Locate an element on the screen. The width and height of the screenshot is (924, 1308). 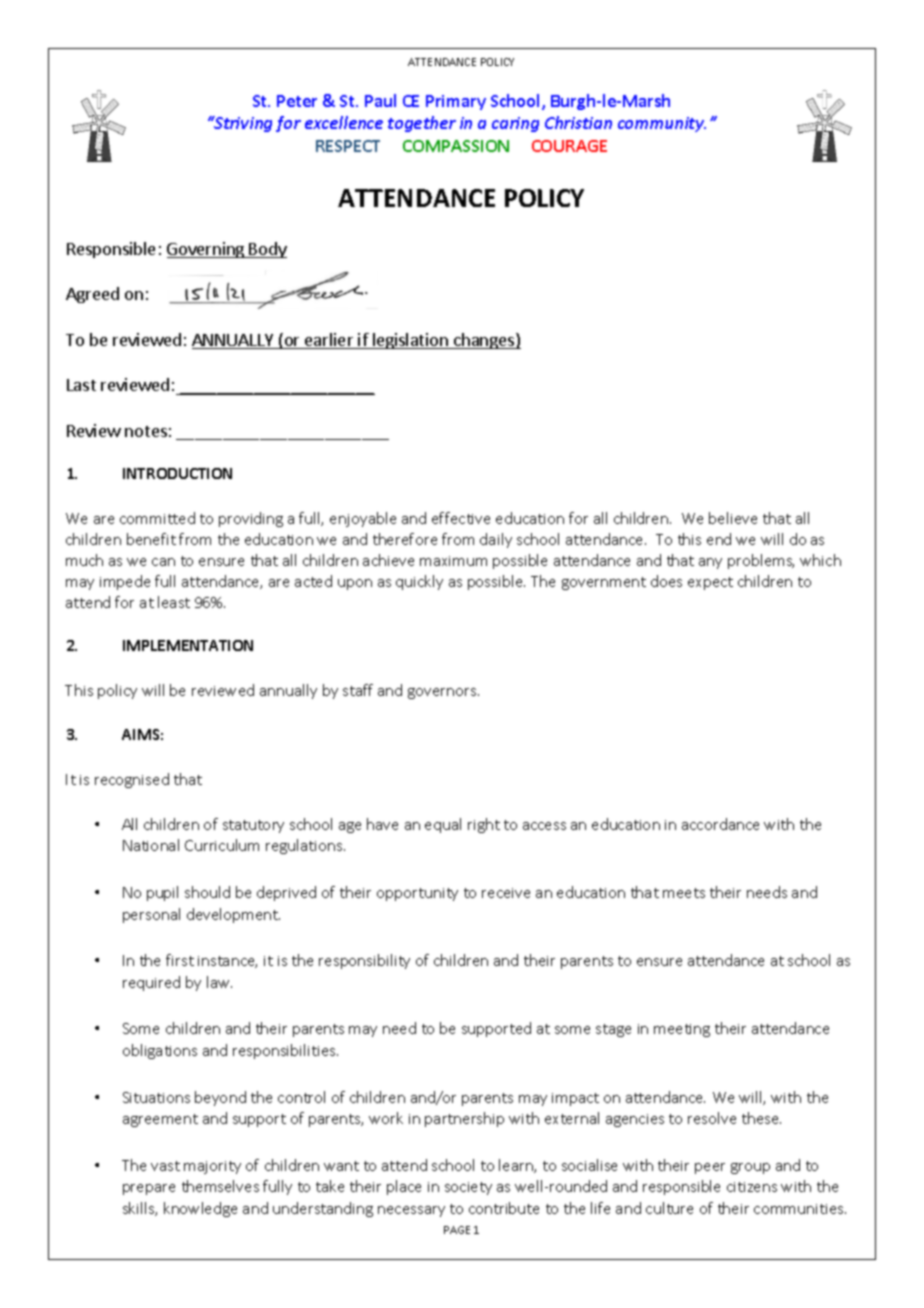
expect is located at coordinates (710, 583).
